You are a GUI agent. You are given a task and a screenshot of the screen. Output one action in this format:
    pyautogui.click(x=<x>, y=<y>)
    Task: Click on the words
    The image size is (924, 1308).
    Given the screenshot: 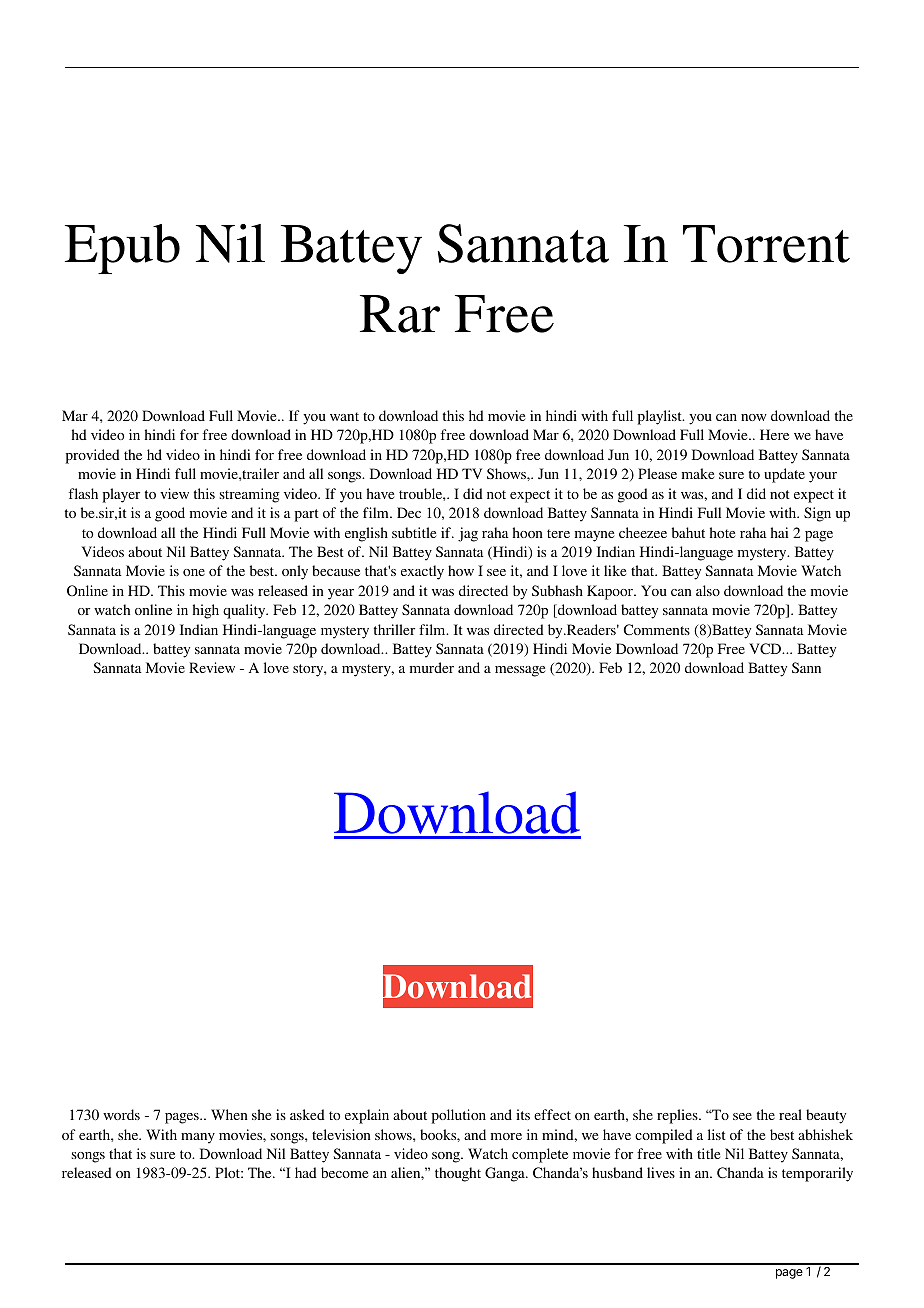 What is the action you would take?
    pyautogui.click(x=121, y=1114)
